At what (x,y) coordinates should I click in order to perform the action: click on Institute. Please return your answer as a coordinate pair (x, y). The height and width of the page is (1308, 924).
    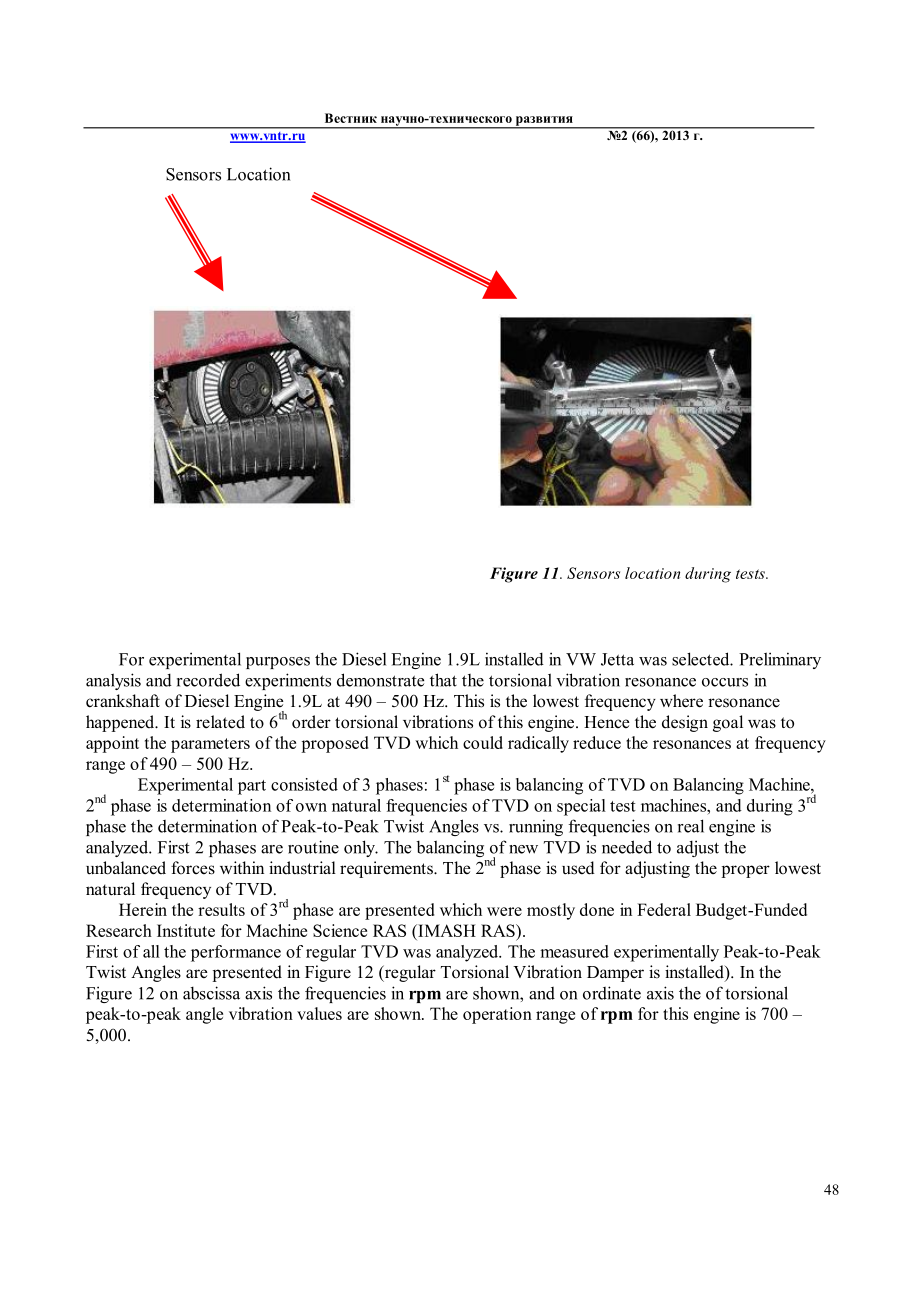
    Looking at the image, I should click on (186, 930).
